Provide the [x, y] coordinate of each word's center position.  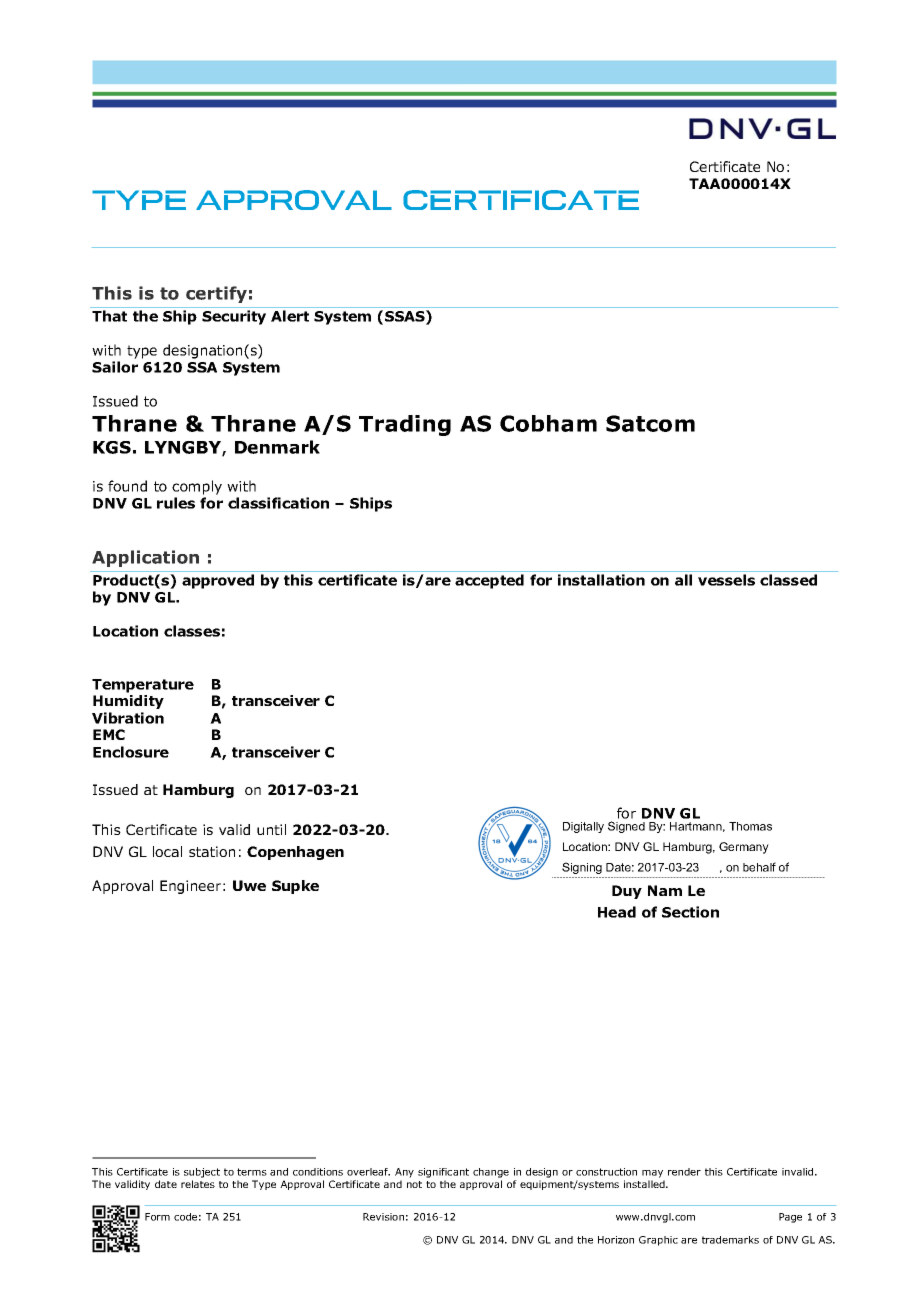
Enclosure [131, 752]
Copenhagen [295, 853]
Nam [665, 890]
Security [234, 317]
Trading [405, 425]
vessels [726, 580]
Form [157, 1217]
